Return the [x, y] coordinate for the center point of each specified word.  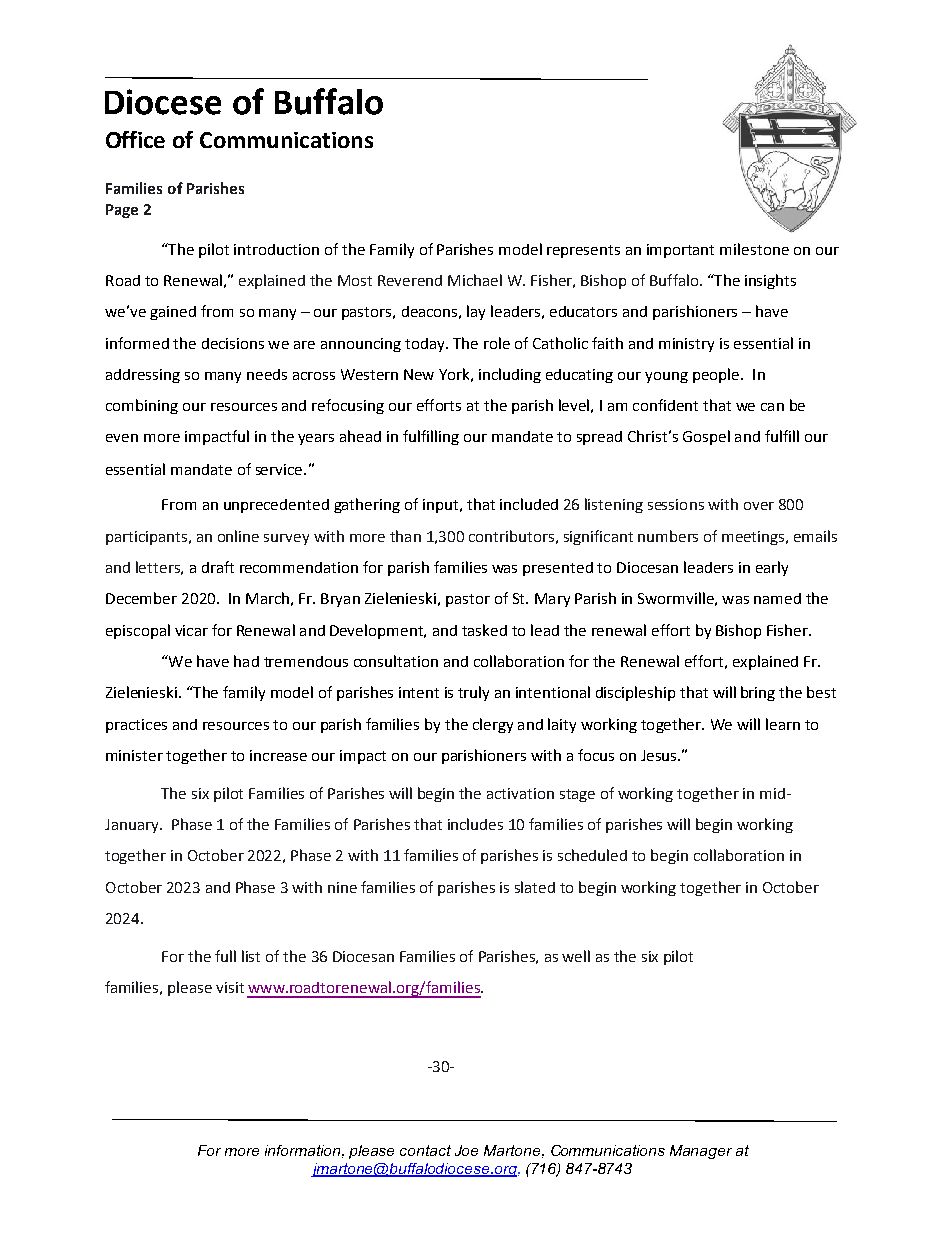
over [759, 506]
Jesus [660, 755]
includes [475, 824]
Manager [701, 1152]
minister [134, 755]
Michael [475, 280]
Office [135, 139]
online [238, 536]
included [529, 504]
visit [230, 987]
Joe [466, 1150]
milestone [754, 249]
